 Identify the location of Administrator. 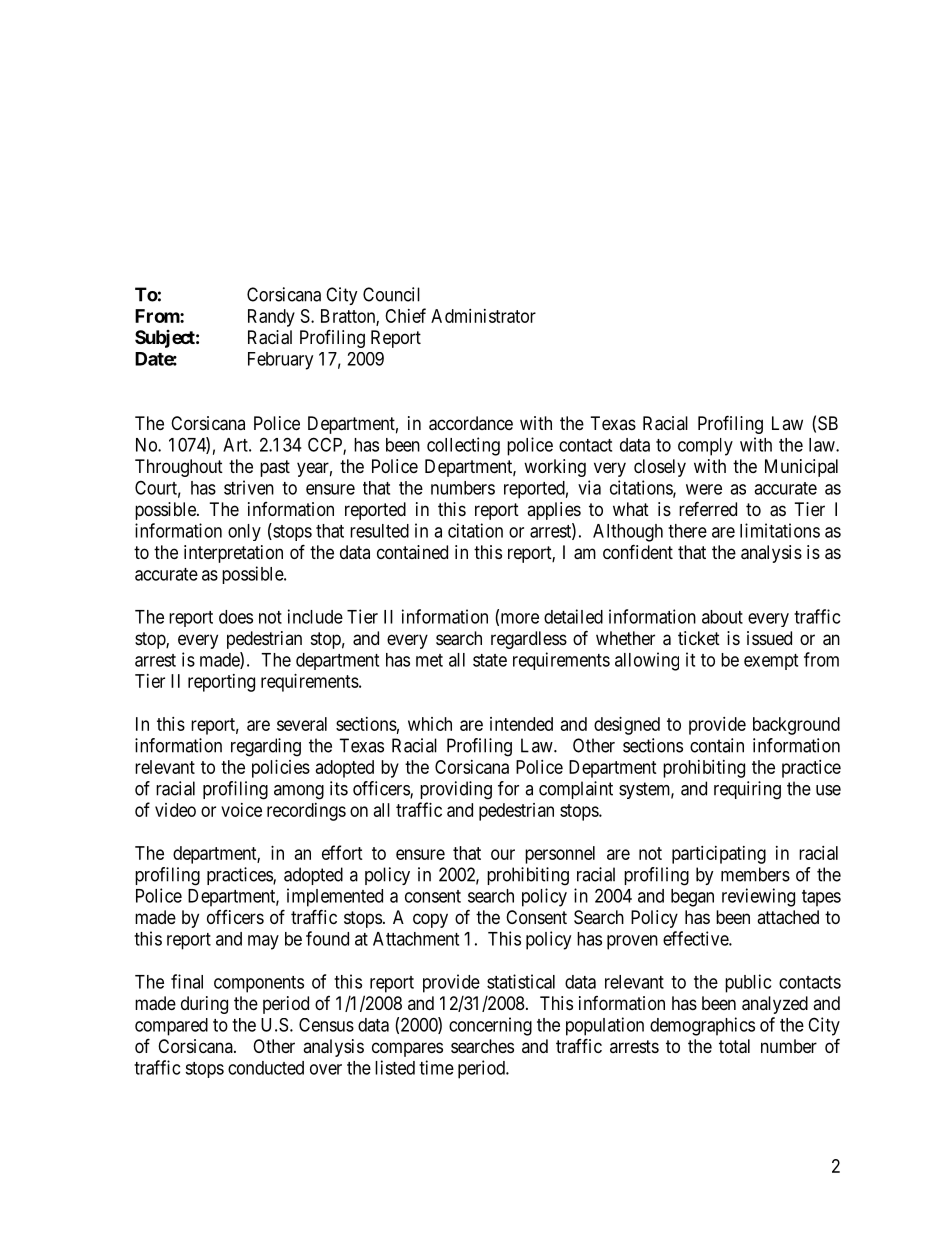
(483, 316).
